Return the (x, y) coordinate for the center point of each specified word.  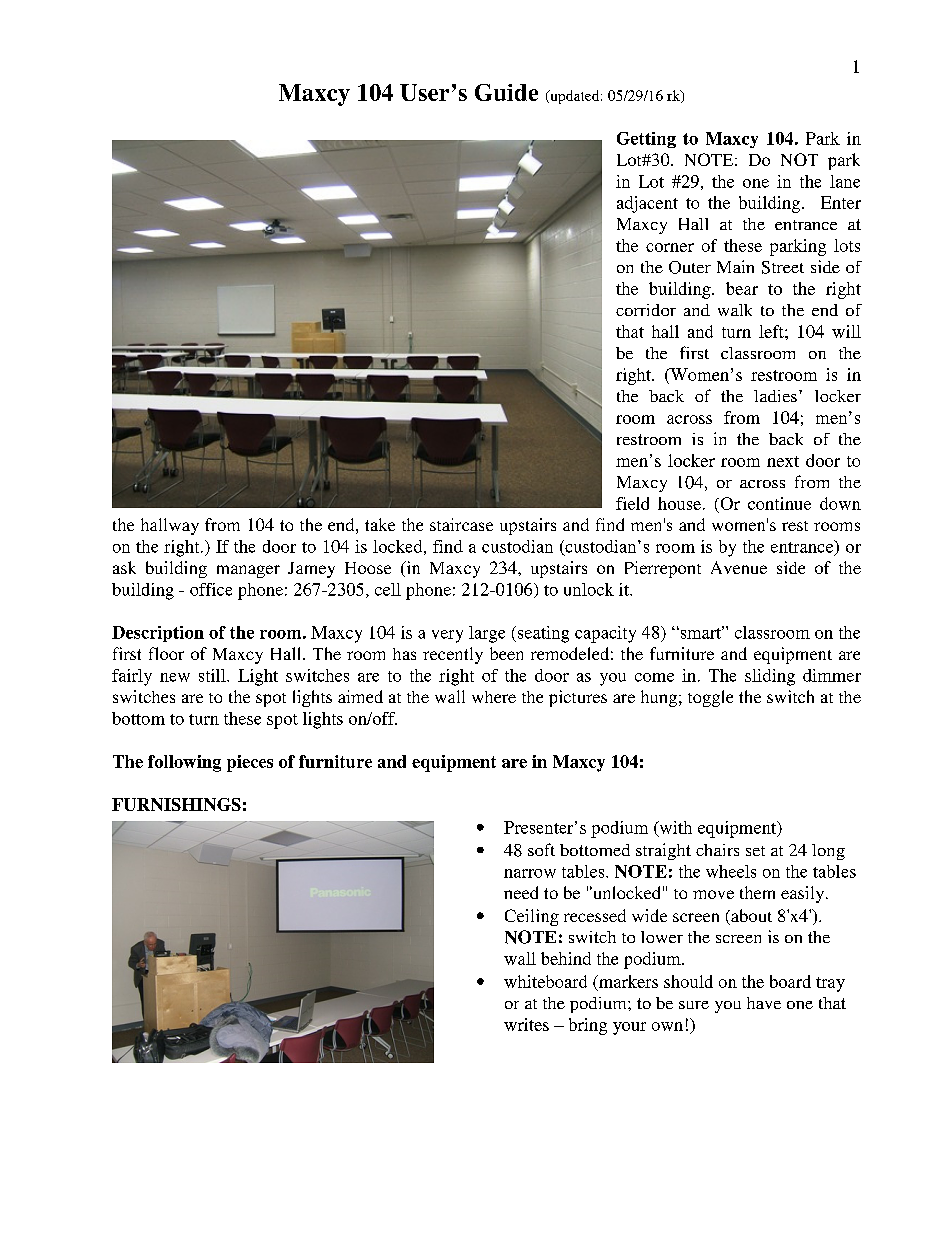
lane (845, 181)
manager (248, 571)
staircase (461, 524)
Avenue (739, 567)
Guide (506, 92)
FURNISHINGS (176, 804)
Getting (646, 140)
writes (526, 1024)
